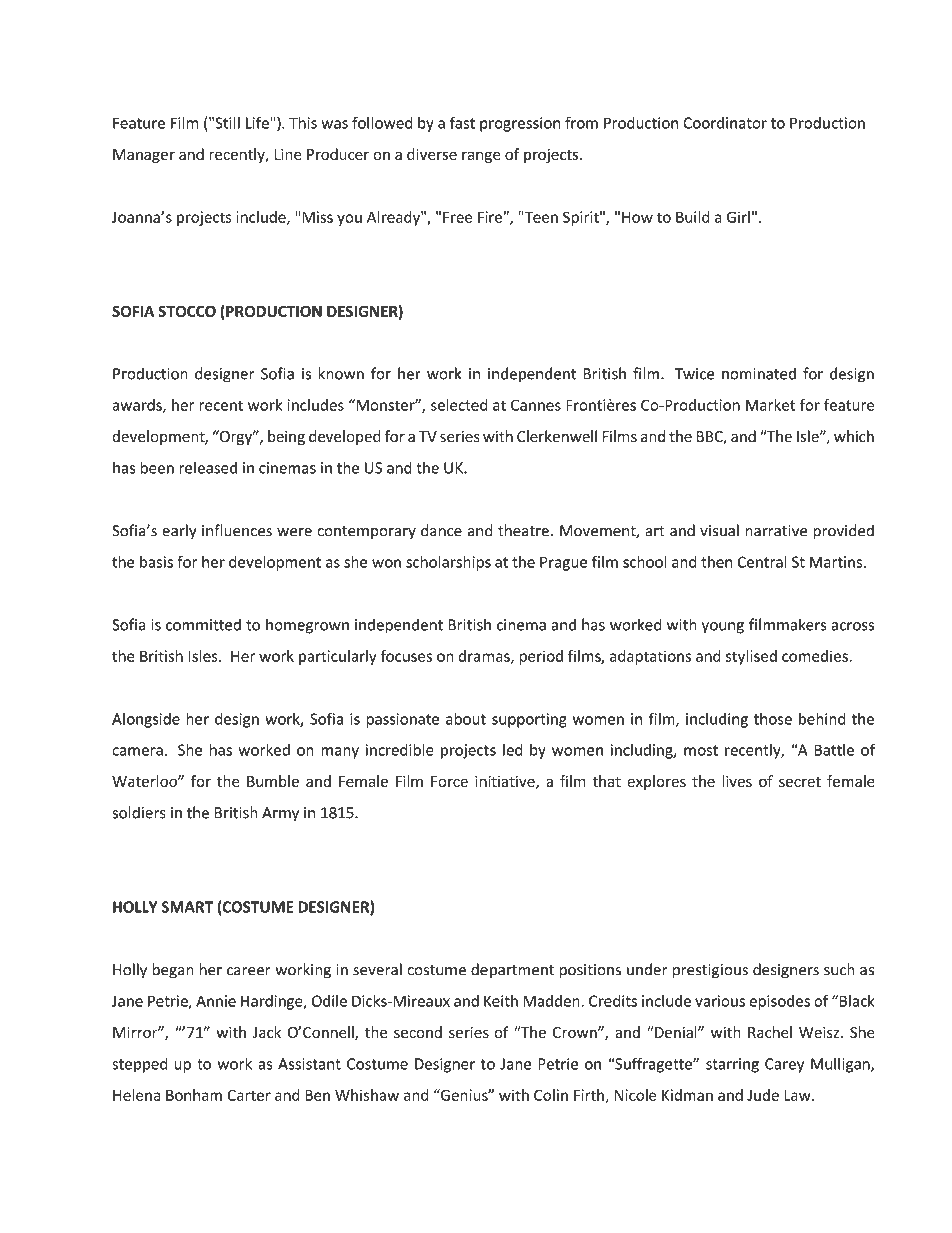 Image resolution: width=952 pixels, height=1233 pixels. I want to click on scholarships, so click(448, 563).
